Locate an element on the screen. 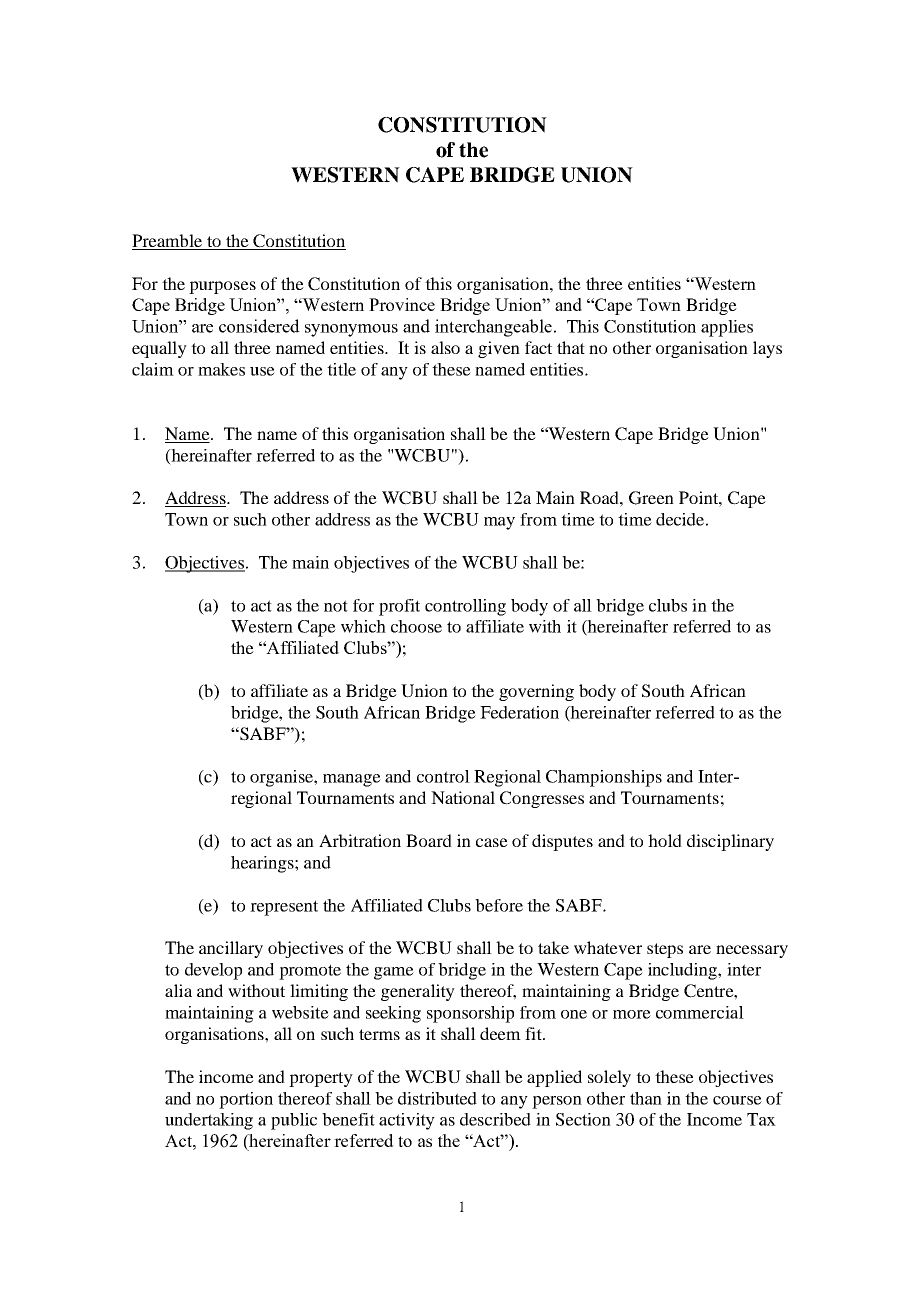 Image resolution: width=924 pixels, height=1307 pixels. portion is located at coordinates (246, 1100).
